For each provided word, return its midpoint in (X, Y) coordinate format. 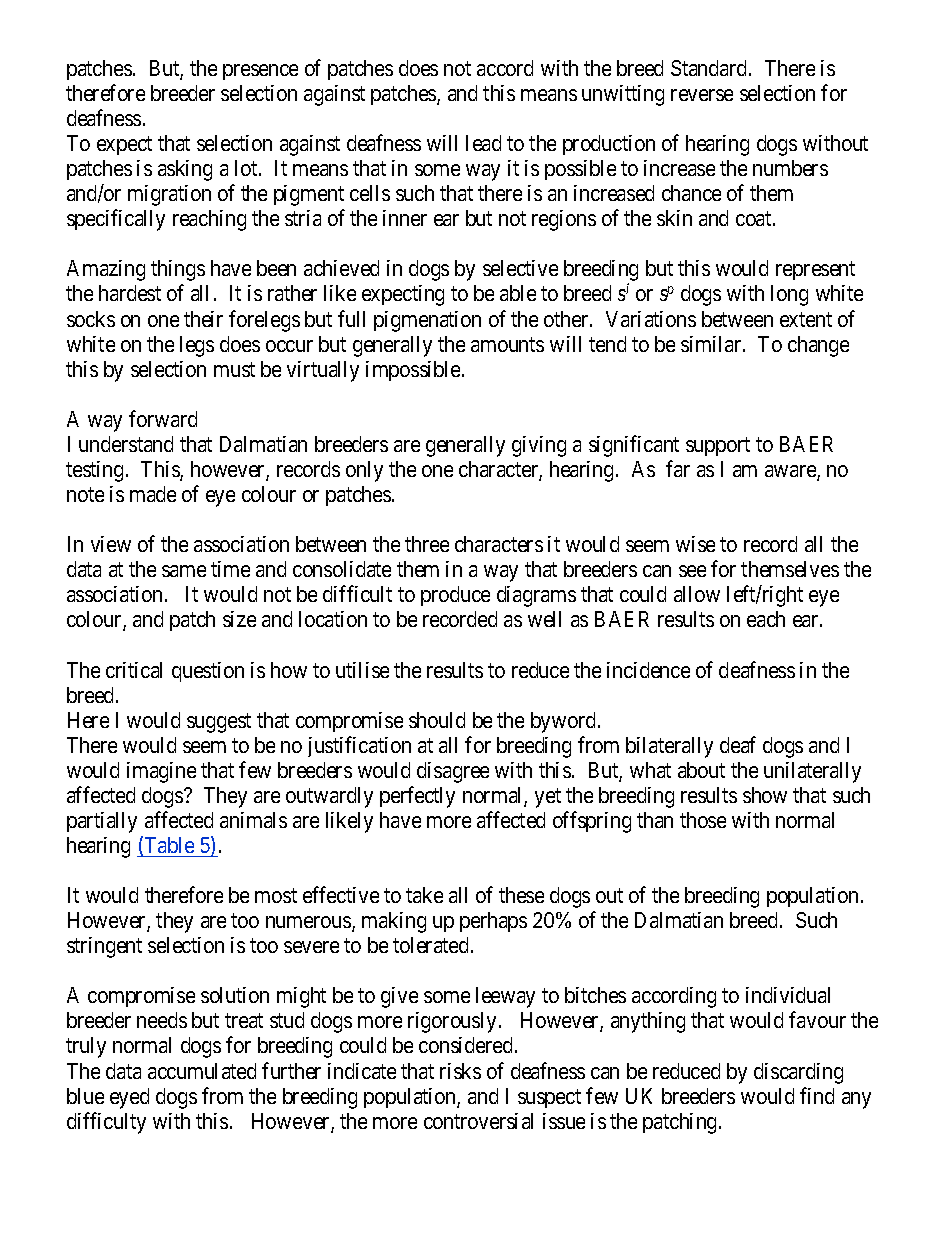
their (203, 319)
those (703, 820)
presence (260, 72)
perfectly (417, 797)
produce (455, 596)
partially (102, 822)
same (184, 571)
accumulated (202, 1071)
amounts (507, 344)
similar (712, 344)
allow (697, 594)
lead (483, 143)
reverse (702, 95)
